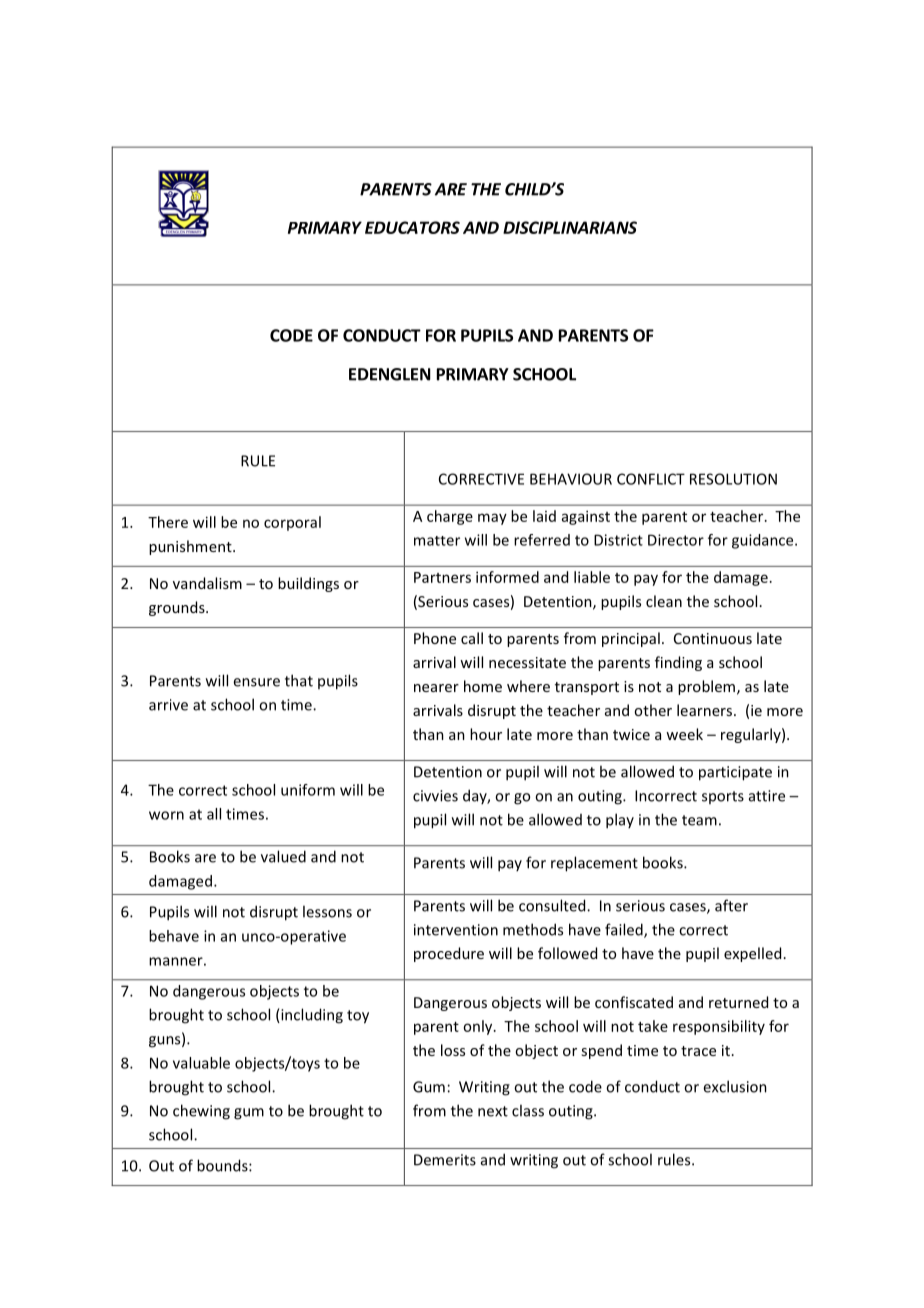  I want to click on Demerits, so click(445, 1160).
